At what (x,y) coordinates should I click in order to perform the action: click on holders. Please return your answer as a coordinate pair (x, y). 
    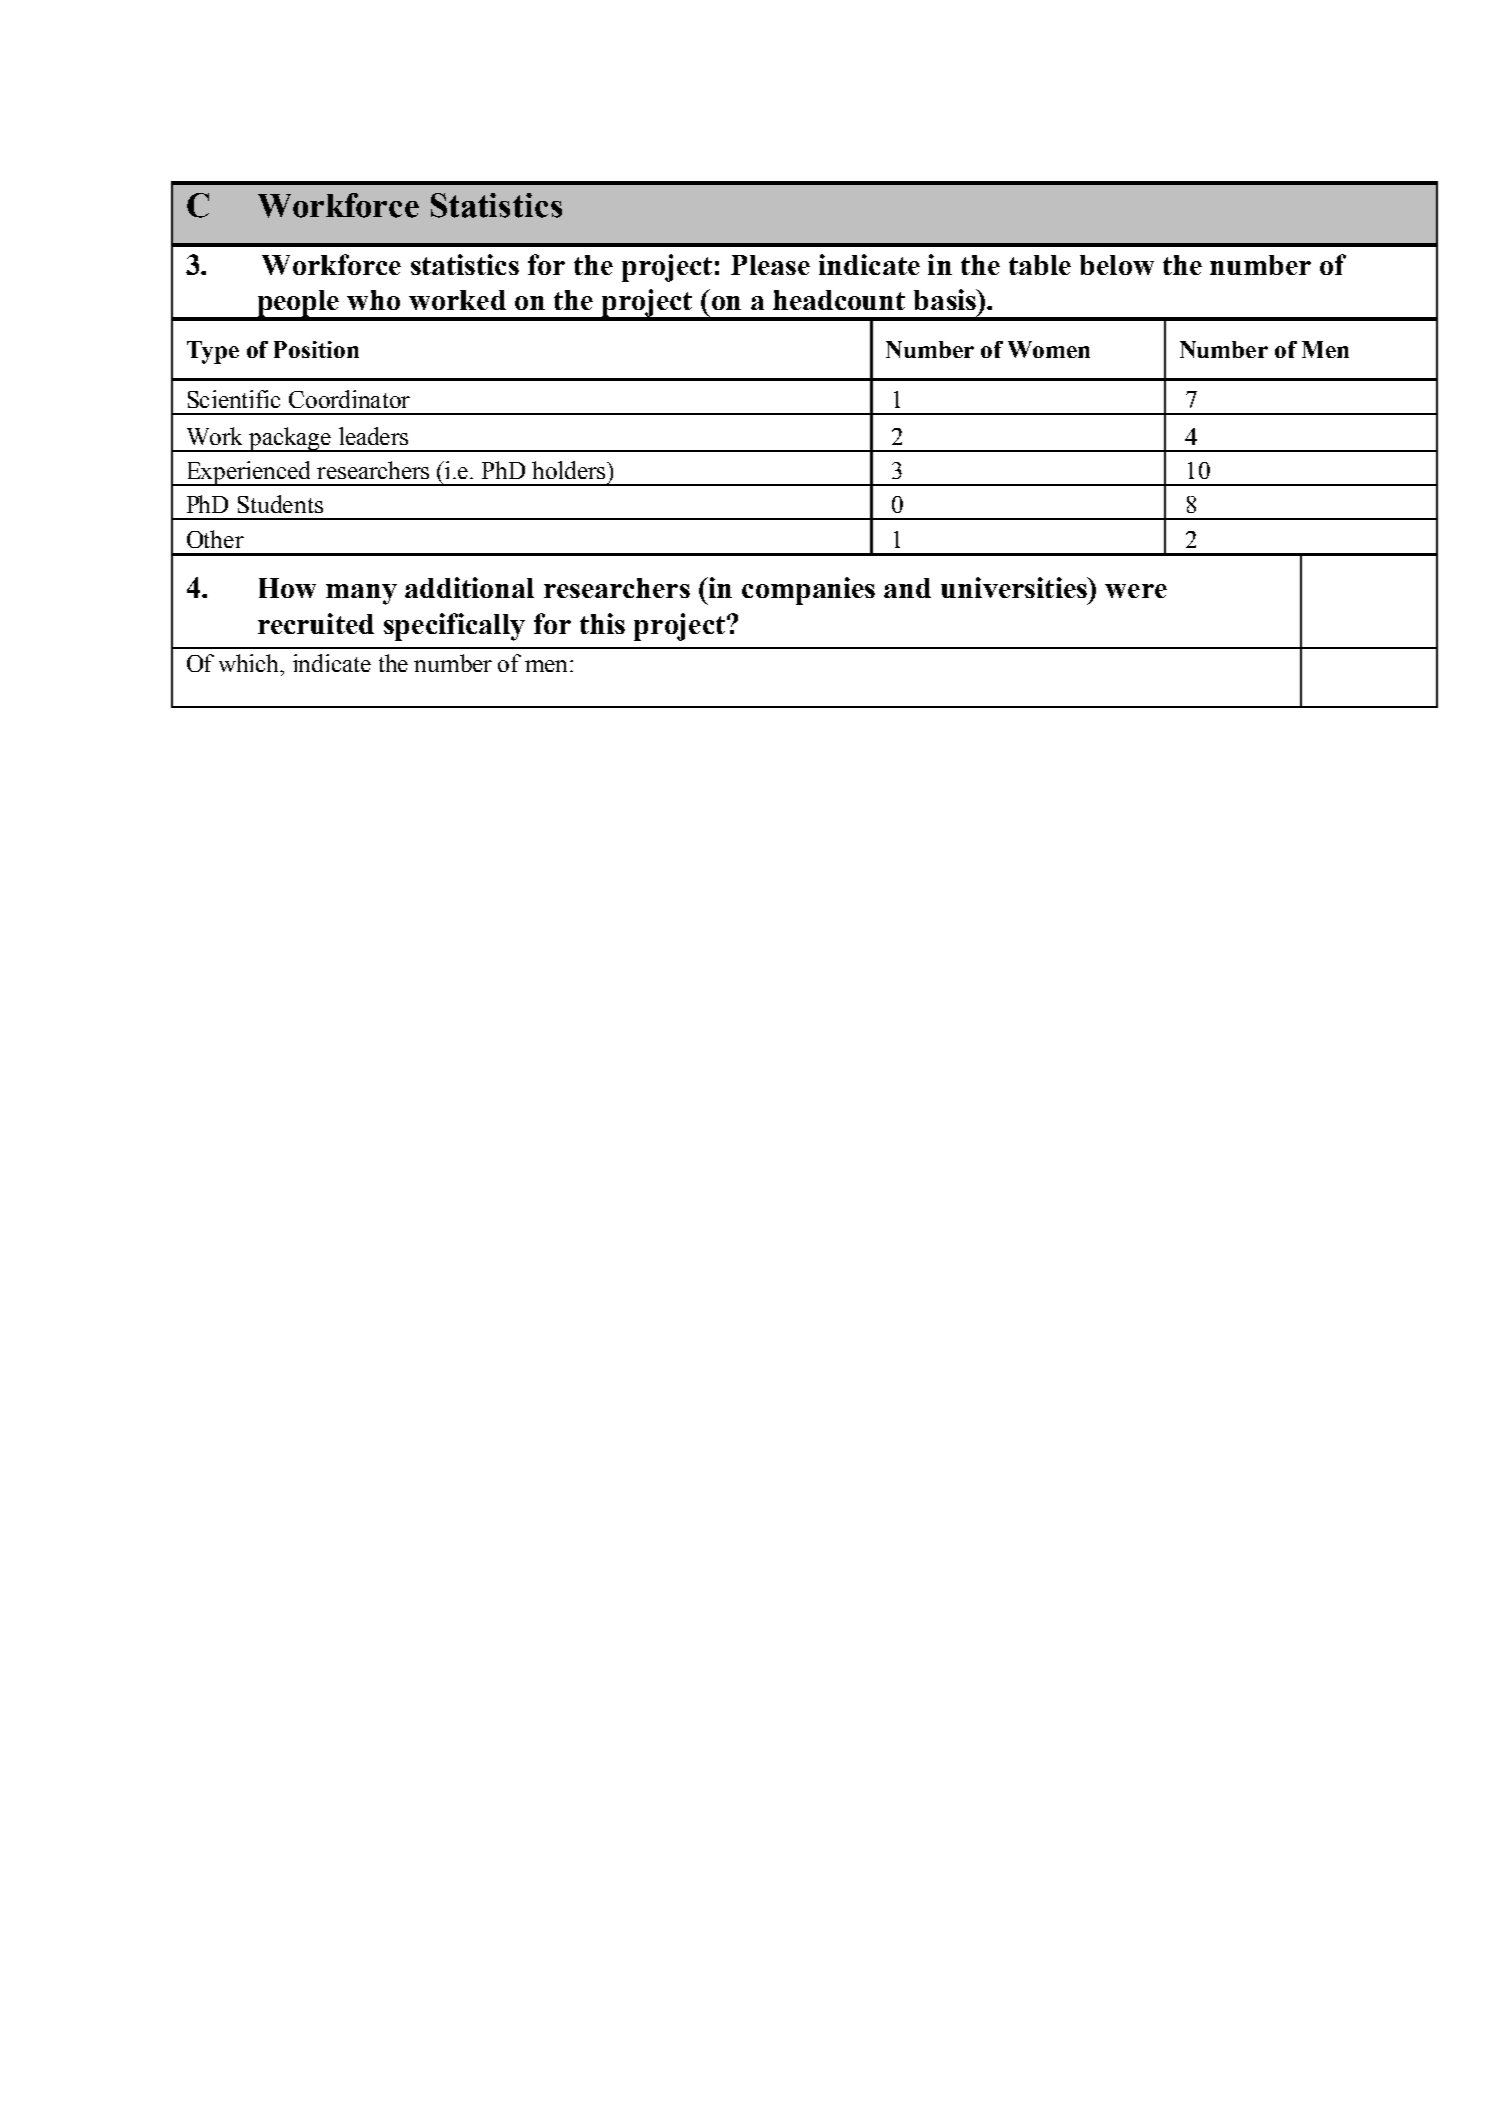
    Looking at the image, I should click on (570, 470).
